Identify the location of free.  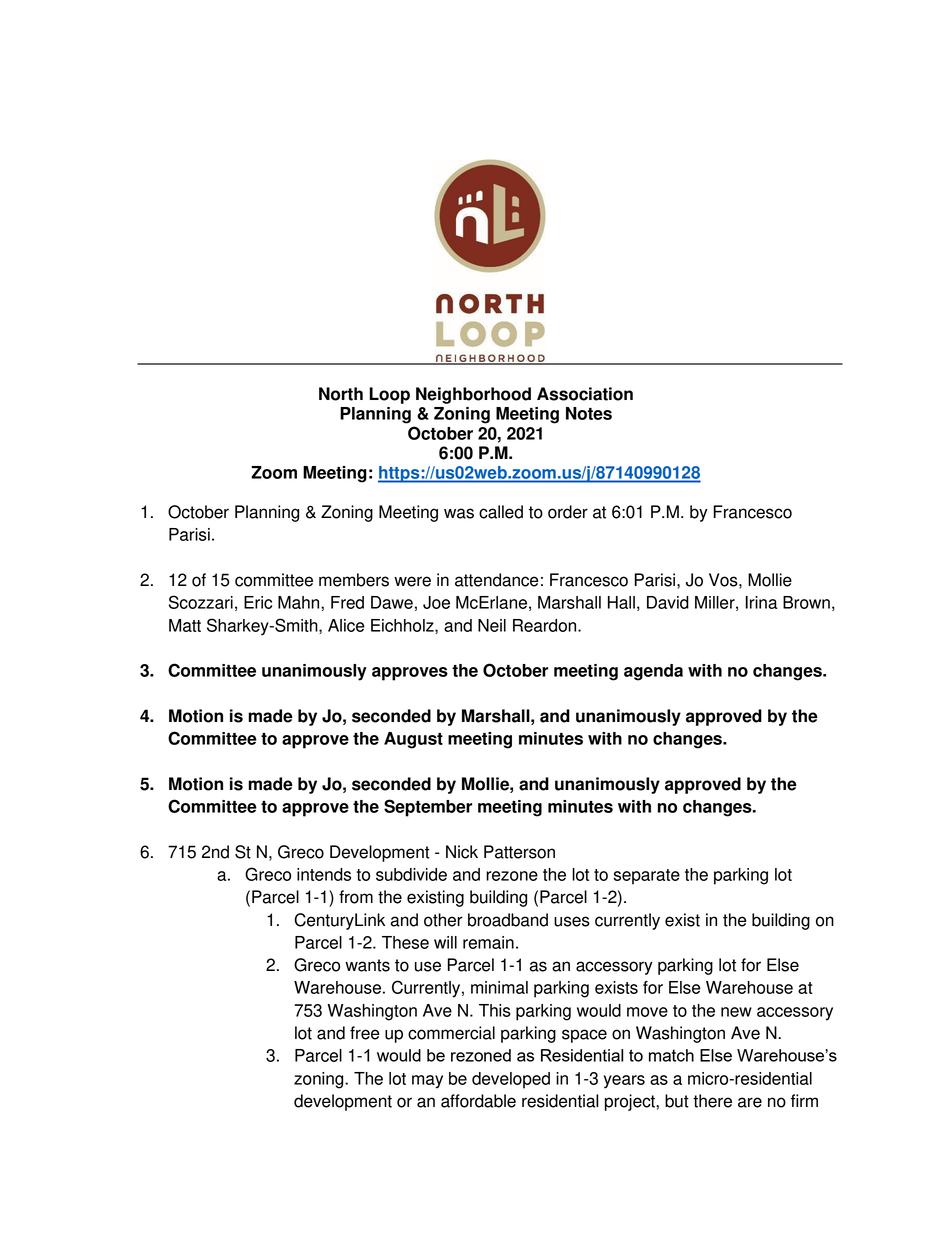
(364, 1033).
